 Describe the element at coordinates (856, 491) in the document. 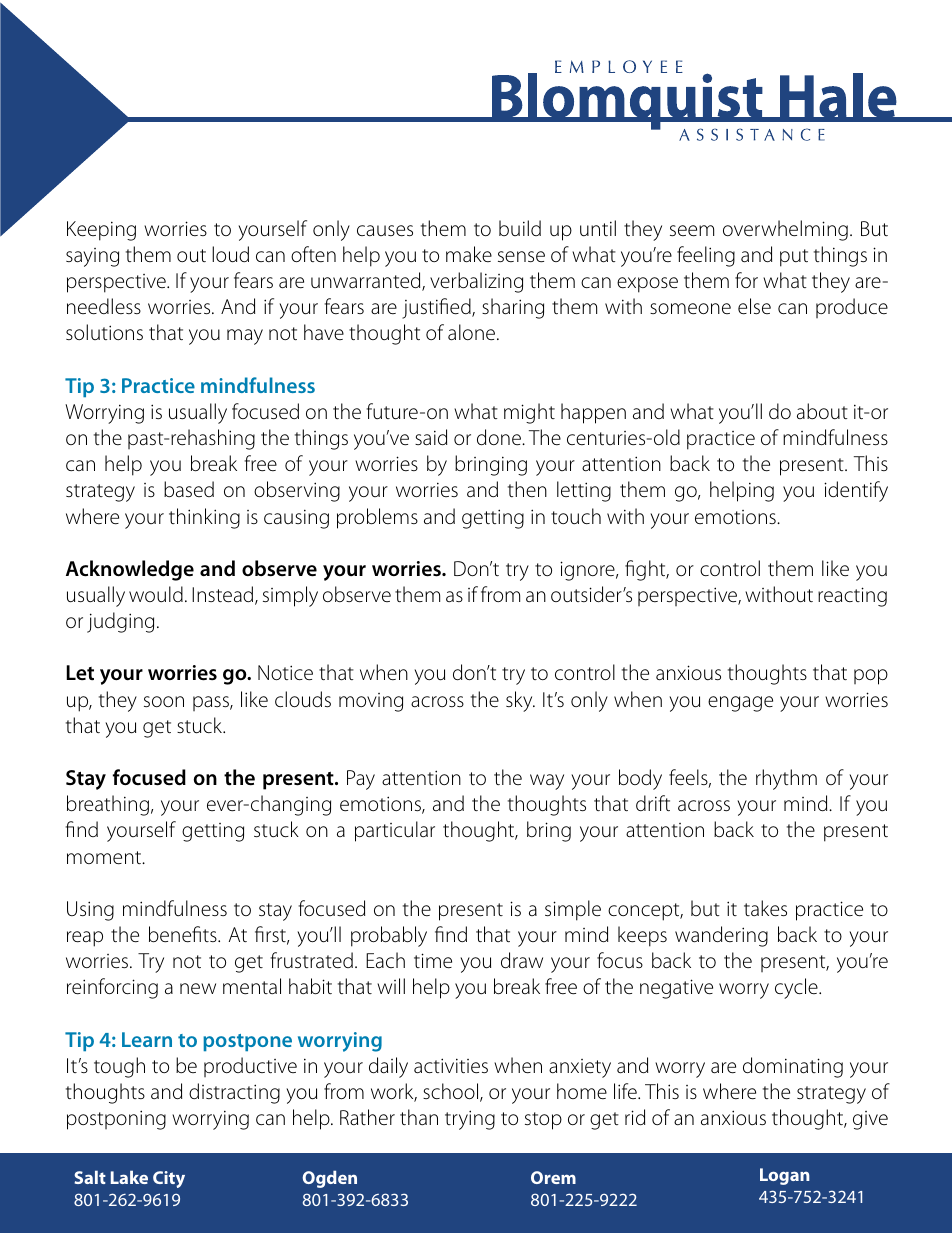

I see `identify` at that location.
